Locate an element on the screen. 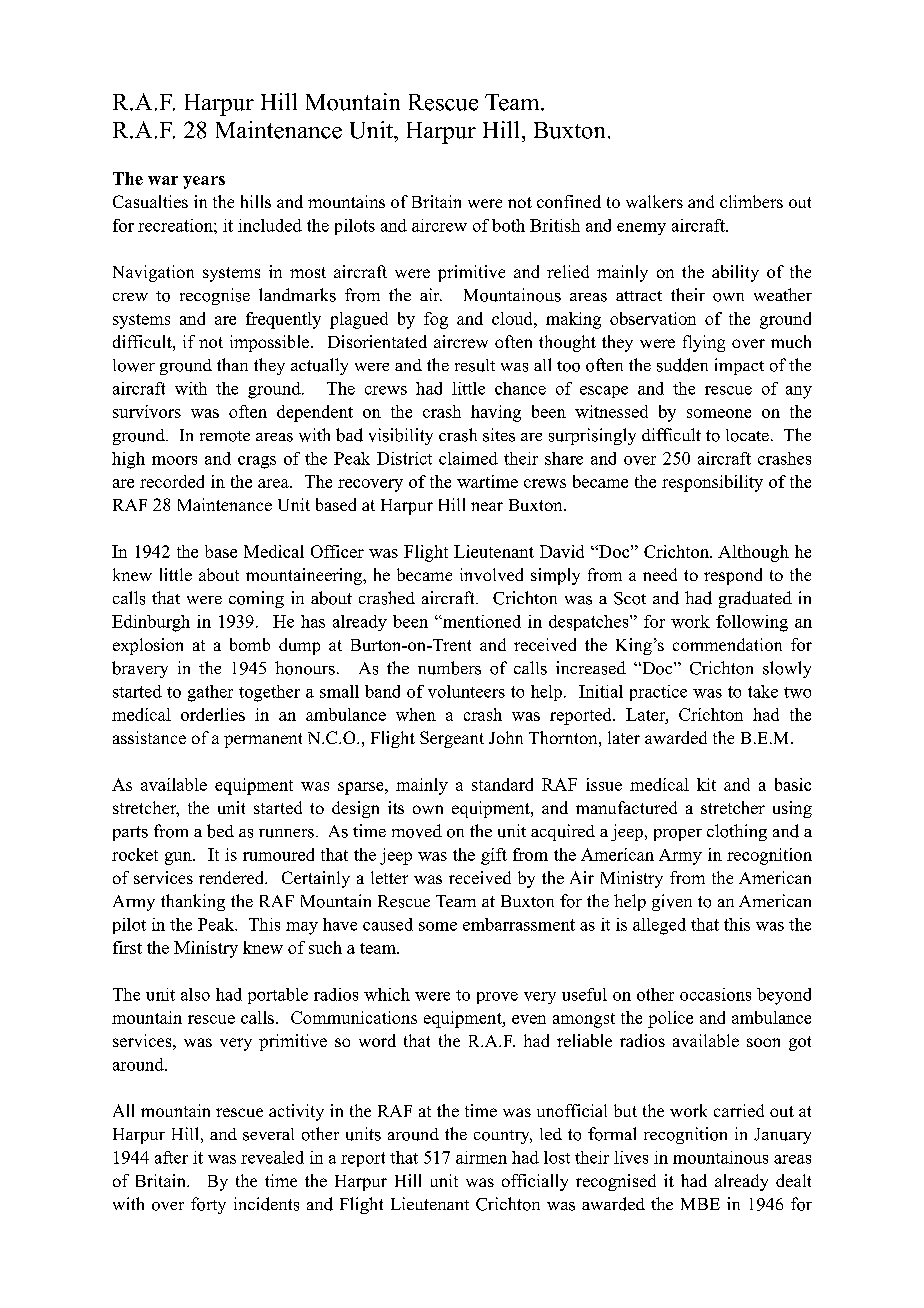  climbers is located at coordinates (751, 201).
